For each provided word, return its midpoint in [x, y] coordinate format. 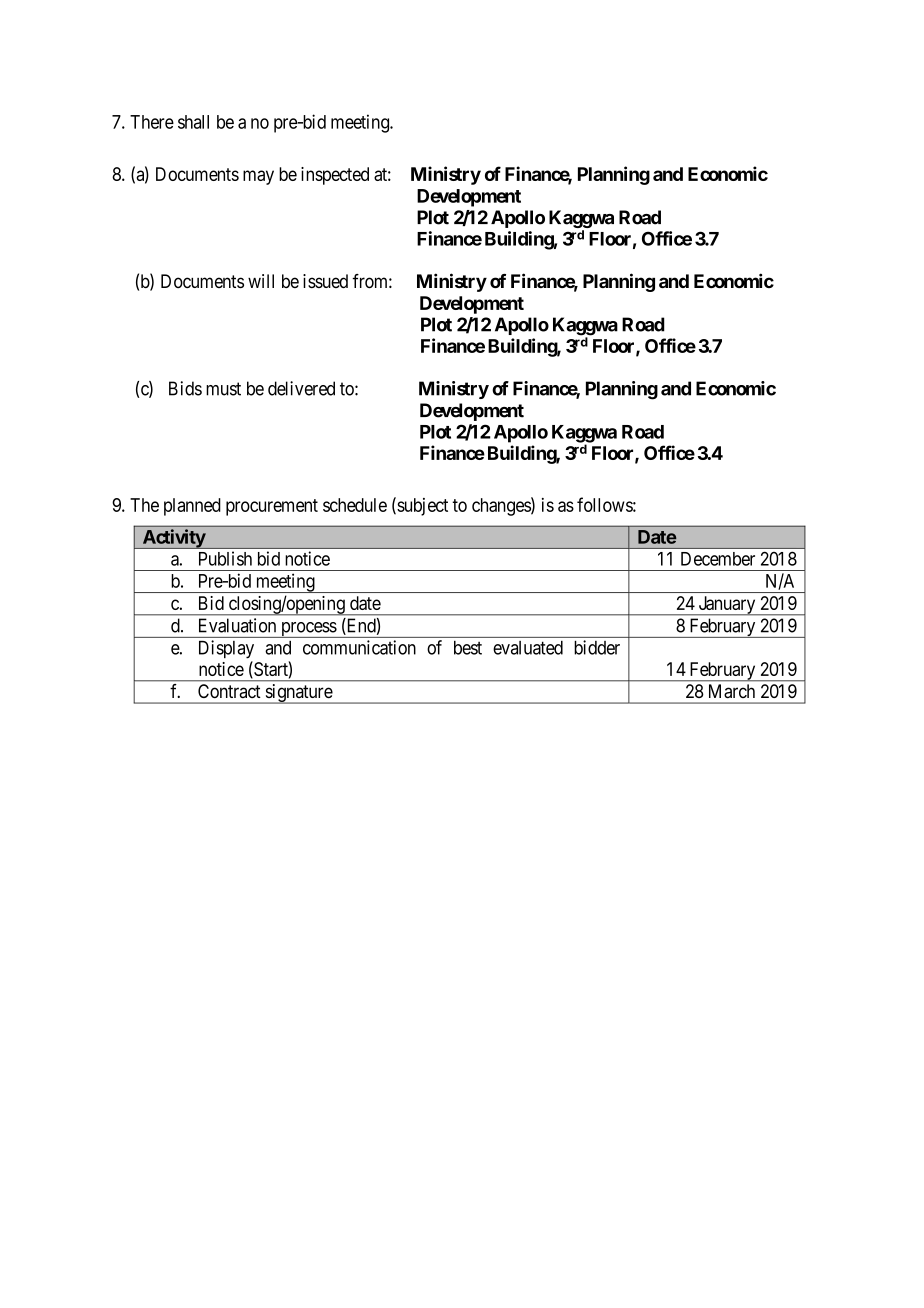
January [727, 606]
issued [325, 281]
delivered [301, 388]
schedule [355, 505]
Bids [185, 388]
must [223, 389]
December [718, 559]
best [468, 648]
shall [193, 122]
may [258, 177]
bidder [597, 647]
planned [192, 507]
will [261, 281]
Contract [229, 691]
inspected [335, 176]
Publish [225, 558]
